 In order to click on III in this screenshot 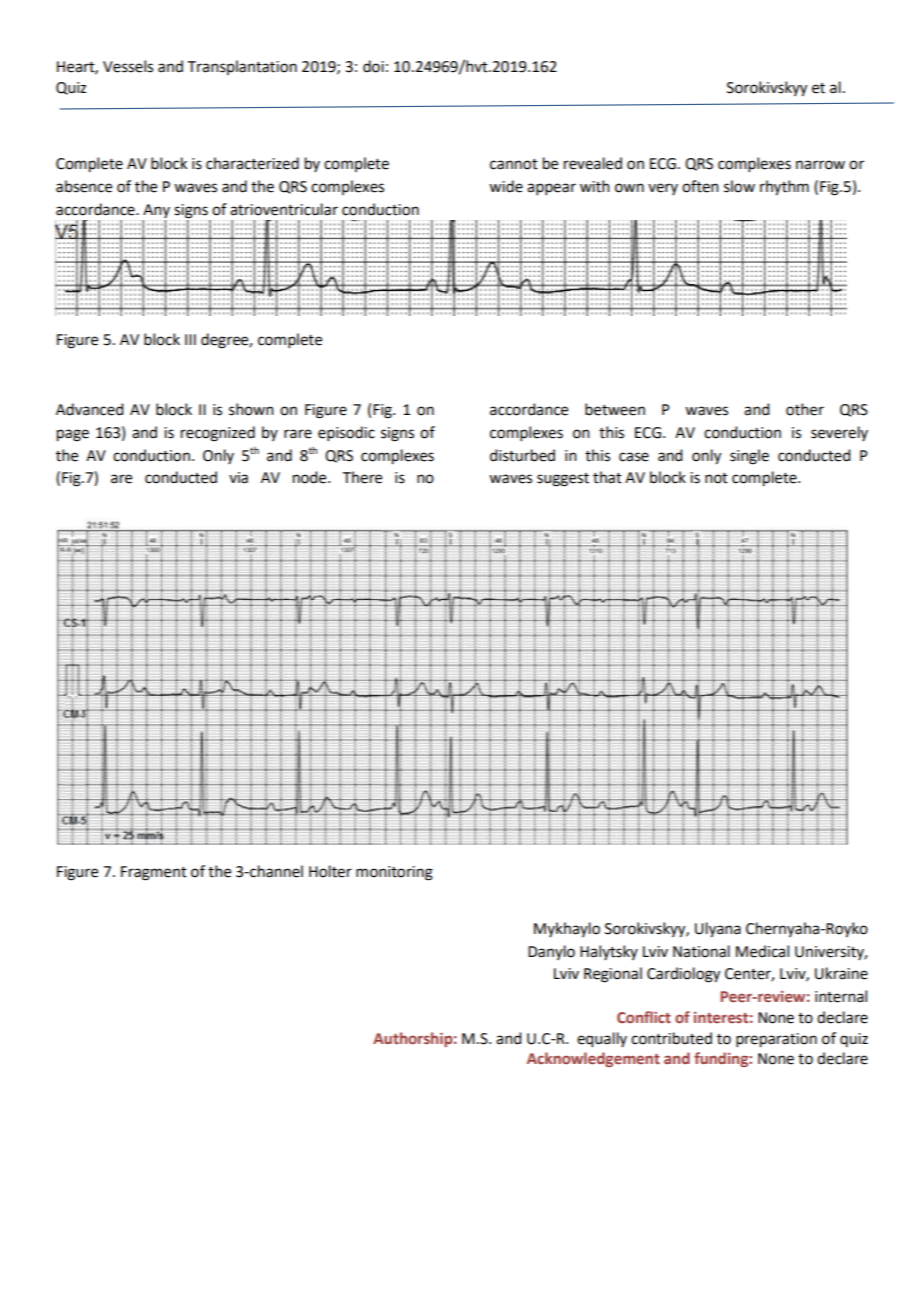, I will do `click(190, 339)`.
